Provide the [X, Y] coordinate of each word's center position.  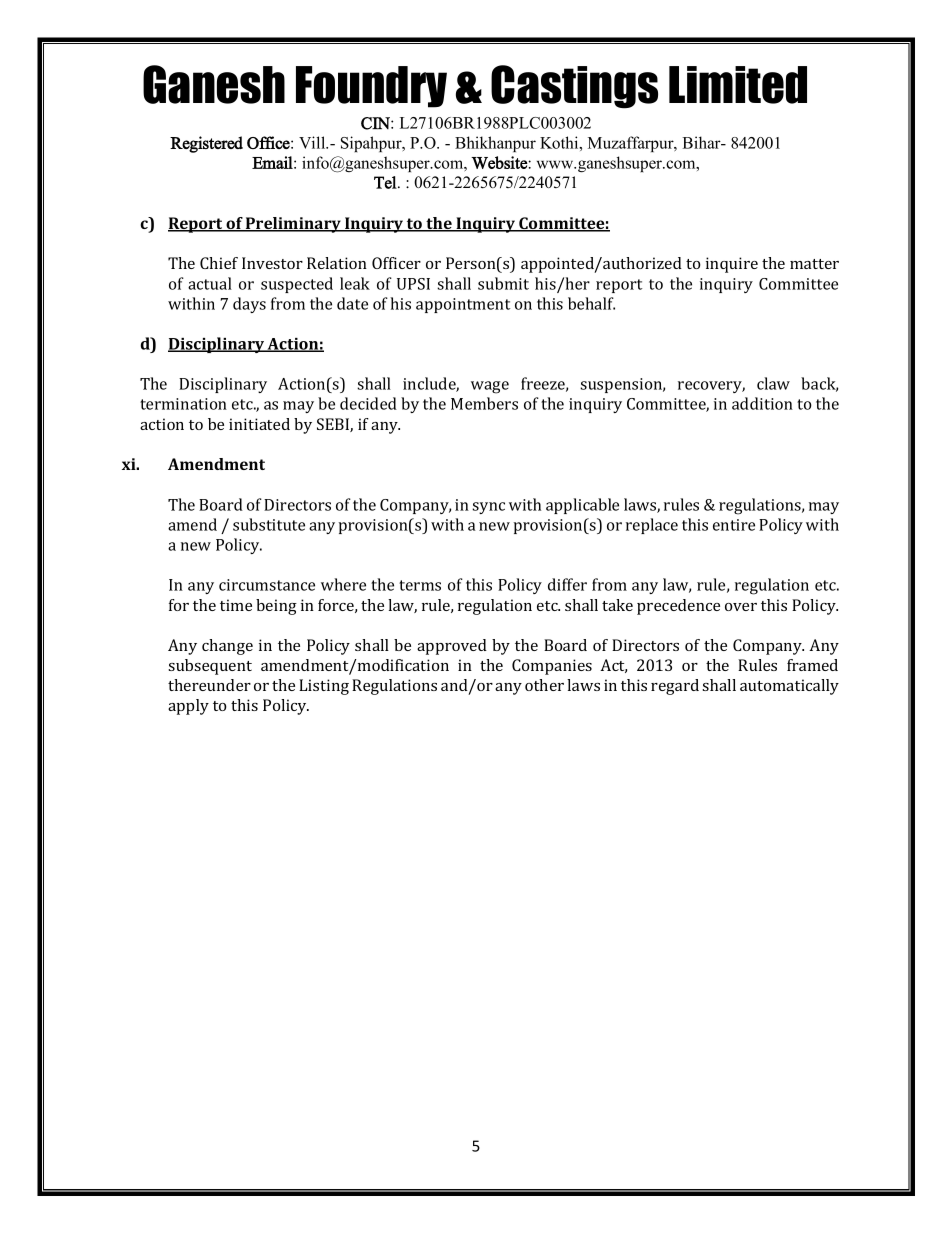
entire [734, 525]
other [544, 685]
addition [762, 403]
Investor [272, 263]
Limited [738, 85]
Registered [206, 144]
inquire [732, 265]
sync [488, 508]
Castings [574, 87]
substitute [269, 524]
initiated [259, 424]
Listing [324, 687]
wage [490, 387]
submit [503, 283]
